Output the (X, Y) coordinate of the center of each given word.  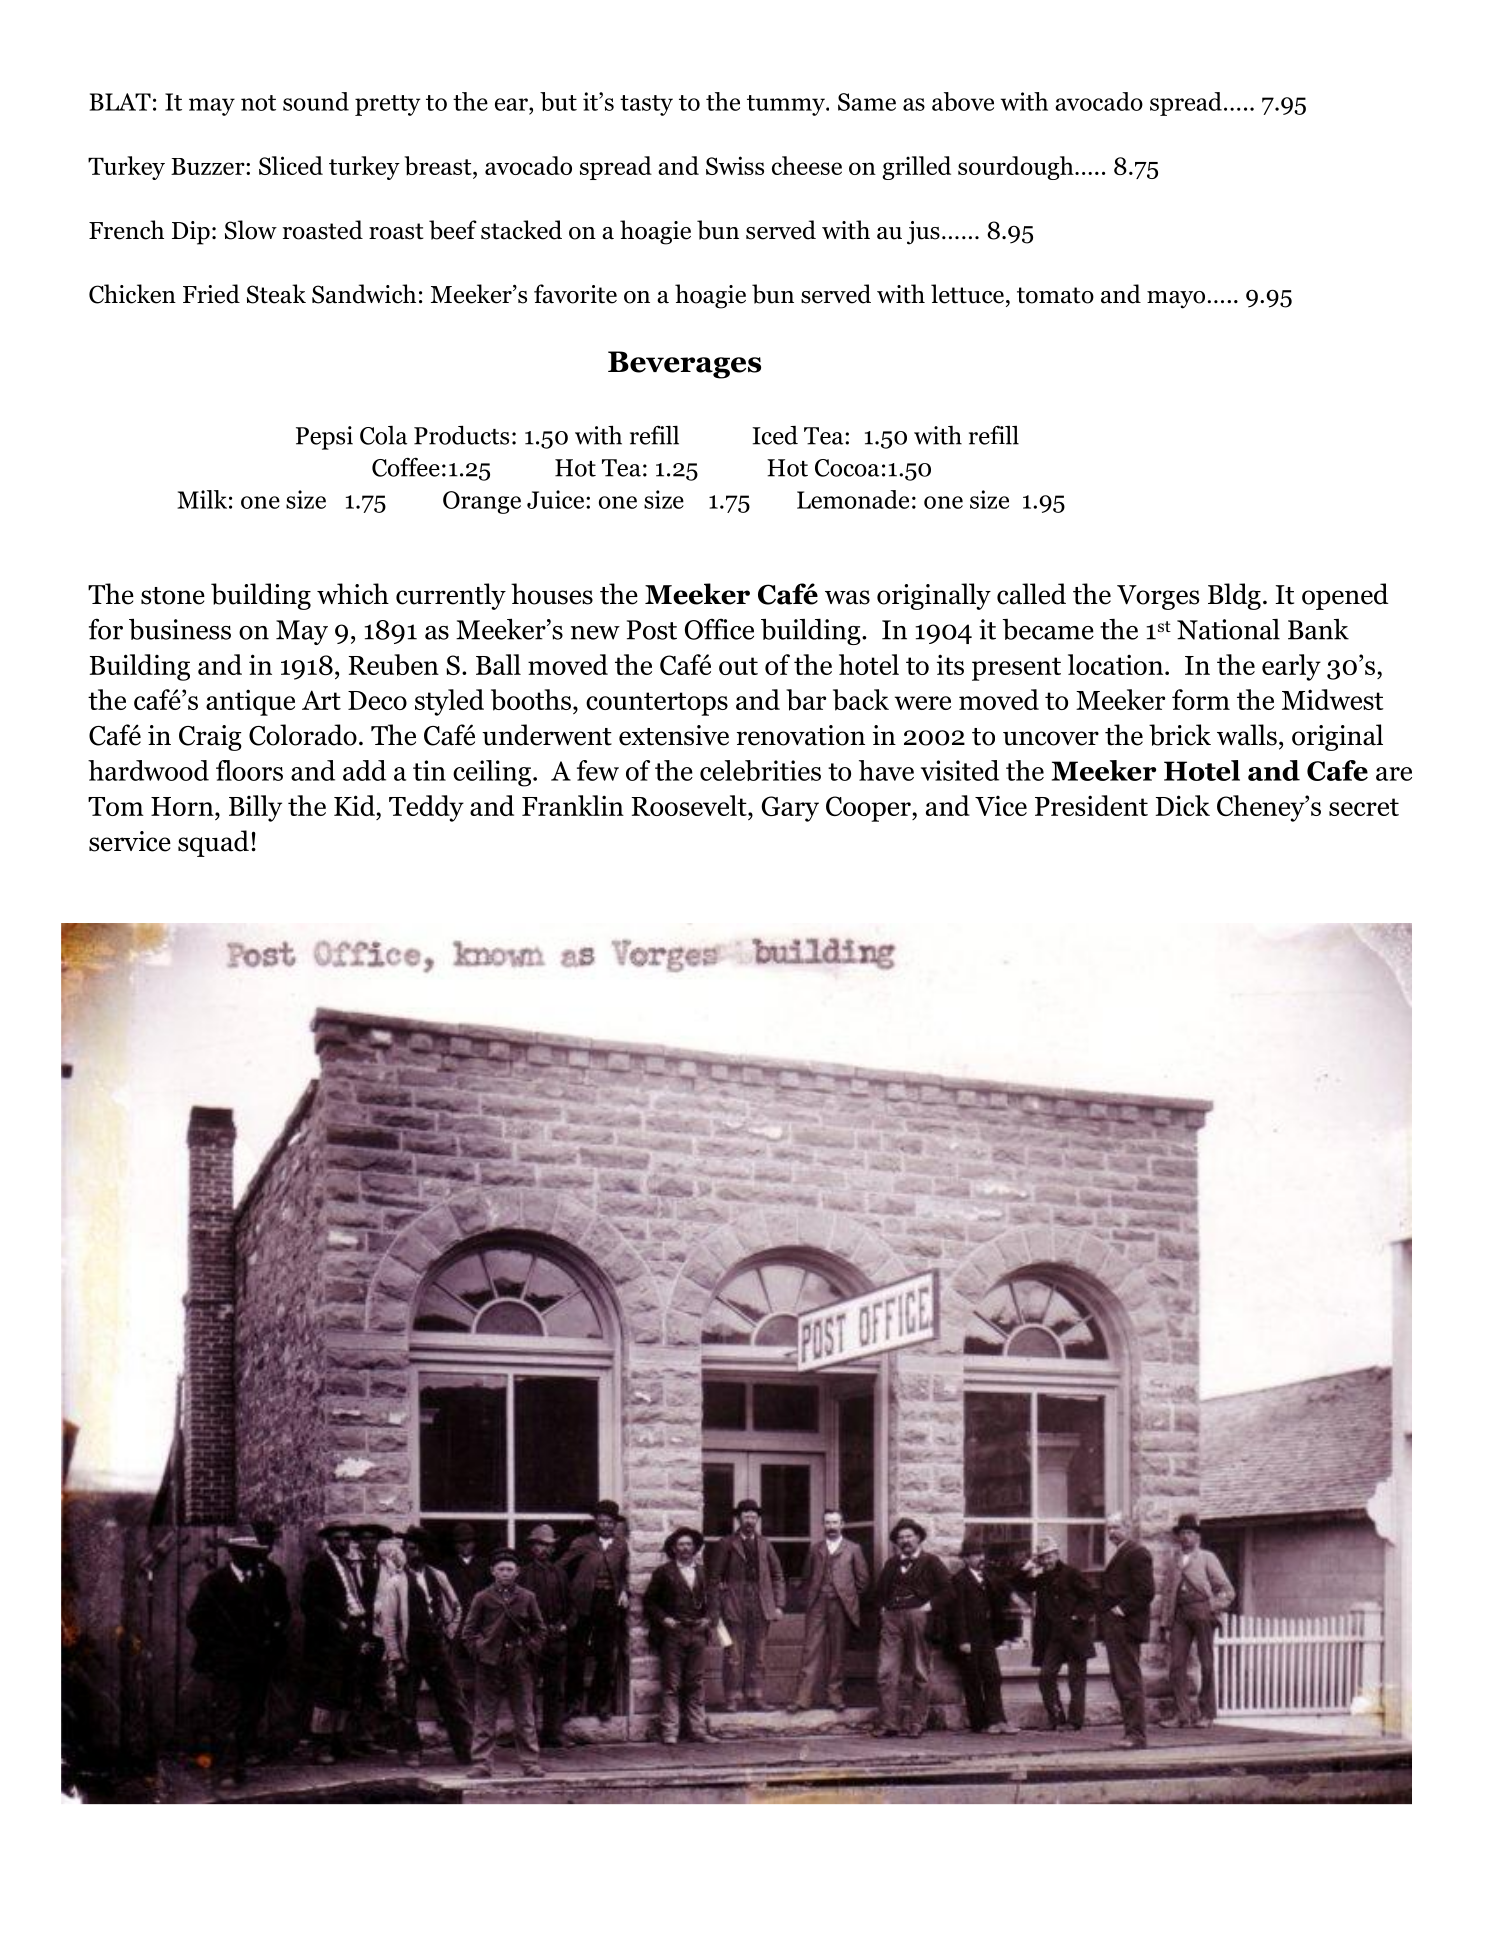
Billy (255, 808)
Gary (790, 809)
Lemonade (853, 499)
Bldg (1234, 596)
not (258, 103)
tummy (787, 105)
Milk (202, 499)
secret (1364, 807)
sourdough (1017, 168)
